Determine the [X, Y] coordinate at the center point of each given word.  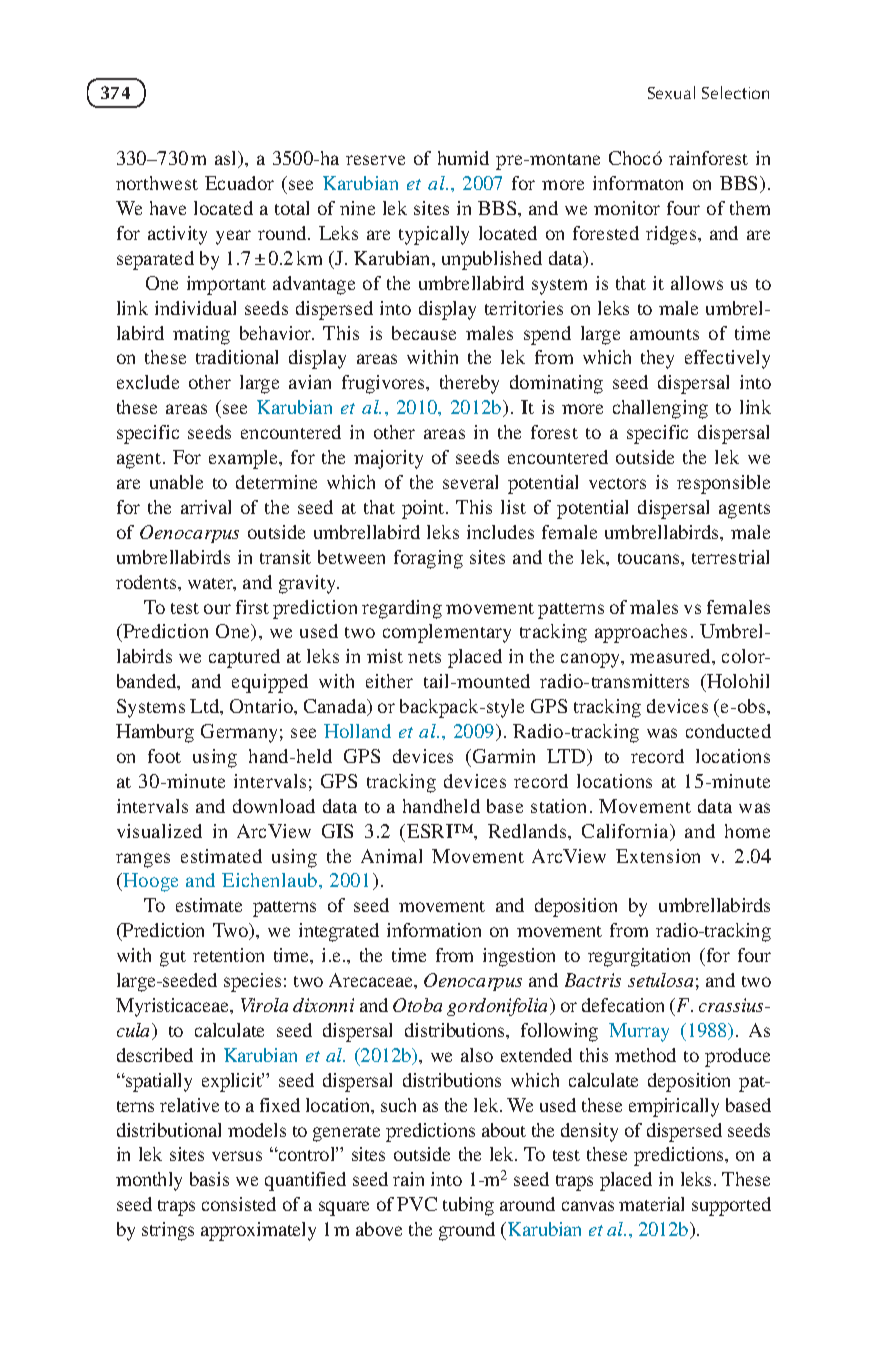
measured [671, 656]
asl [227, 159]
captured [244, 658]
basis [209, 1179]
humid [463, 158]
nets [424, 657]
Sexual [671, 92]
